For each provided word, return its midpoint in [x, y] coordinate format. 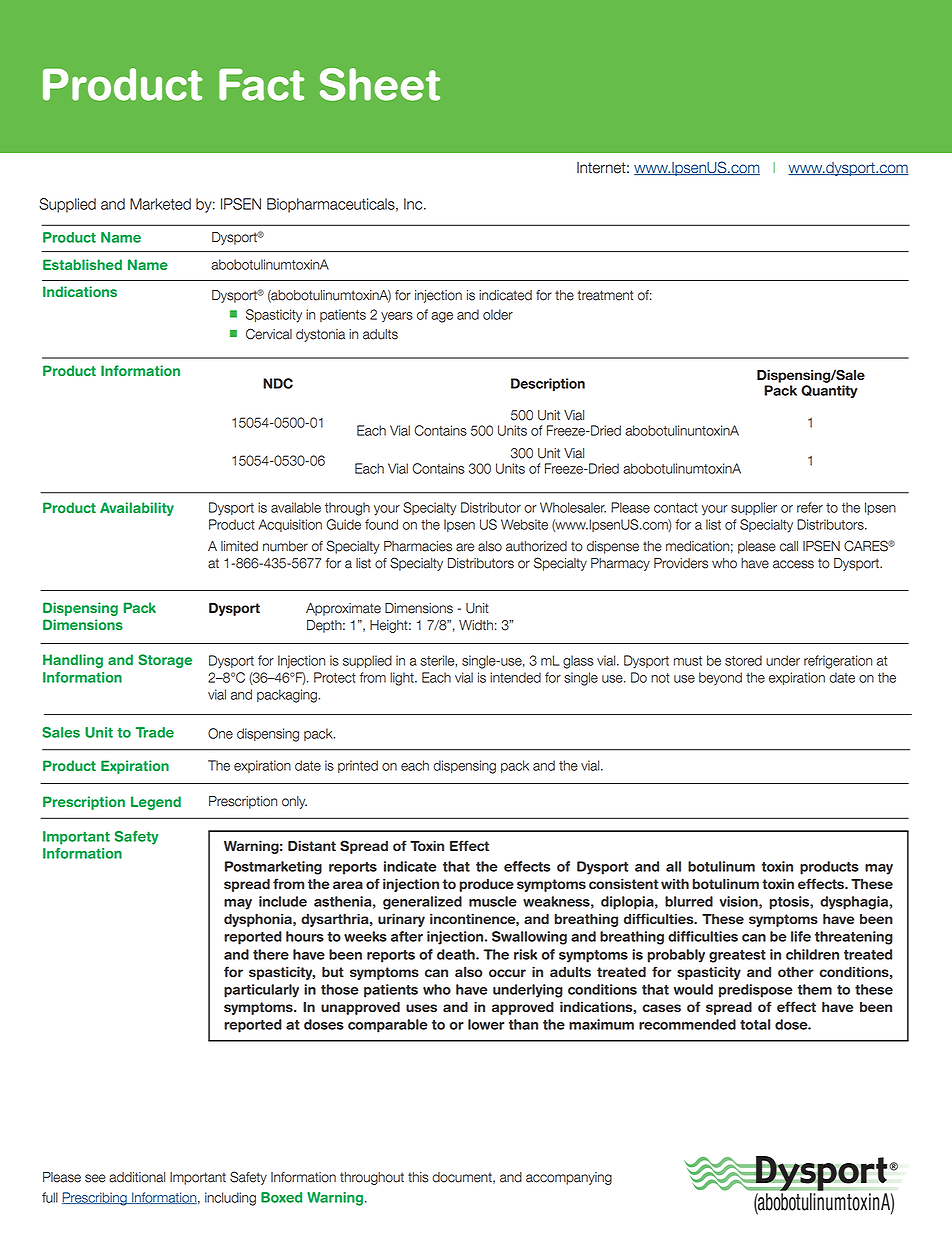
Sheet [380, 84]
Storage [165, 661]
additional [137, 1177]
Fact [261, 84]
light [403, 679]
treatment [605, 295]
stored [743, 660]
